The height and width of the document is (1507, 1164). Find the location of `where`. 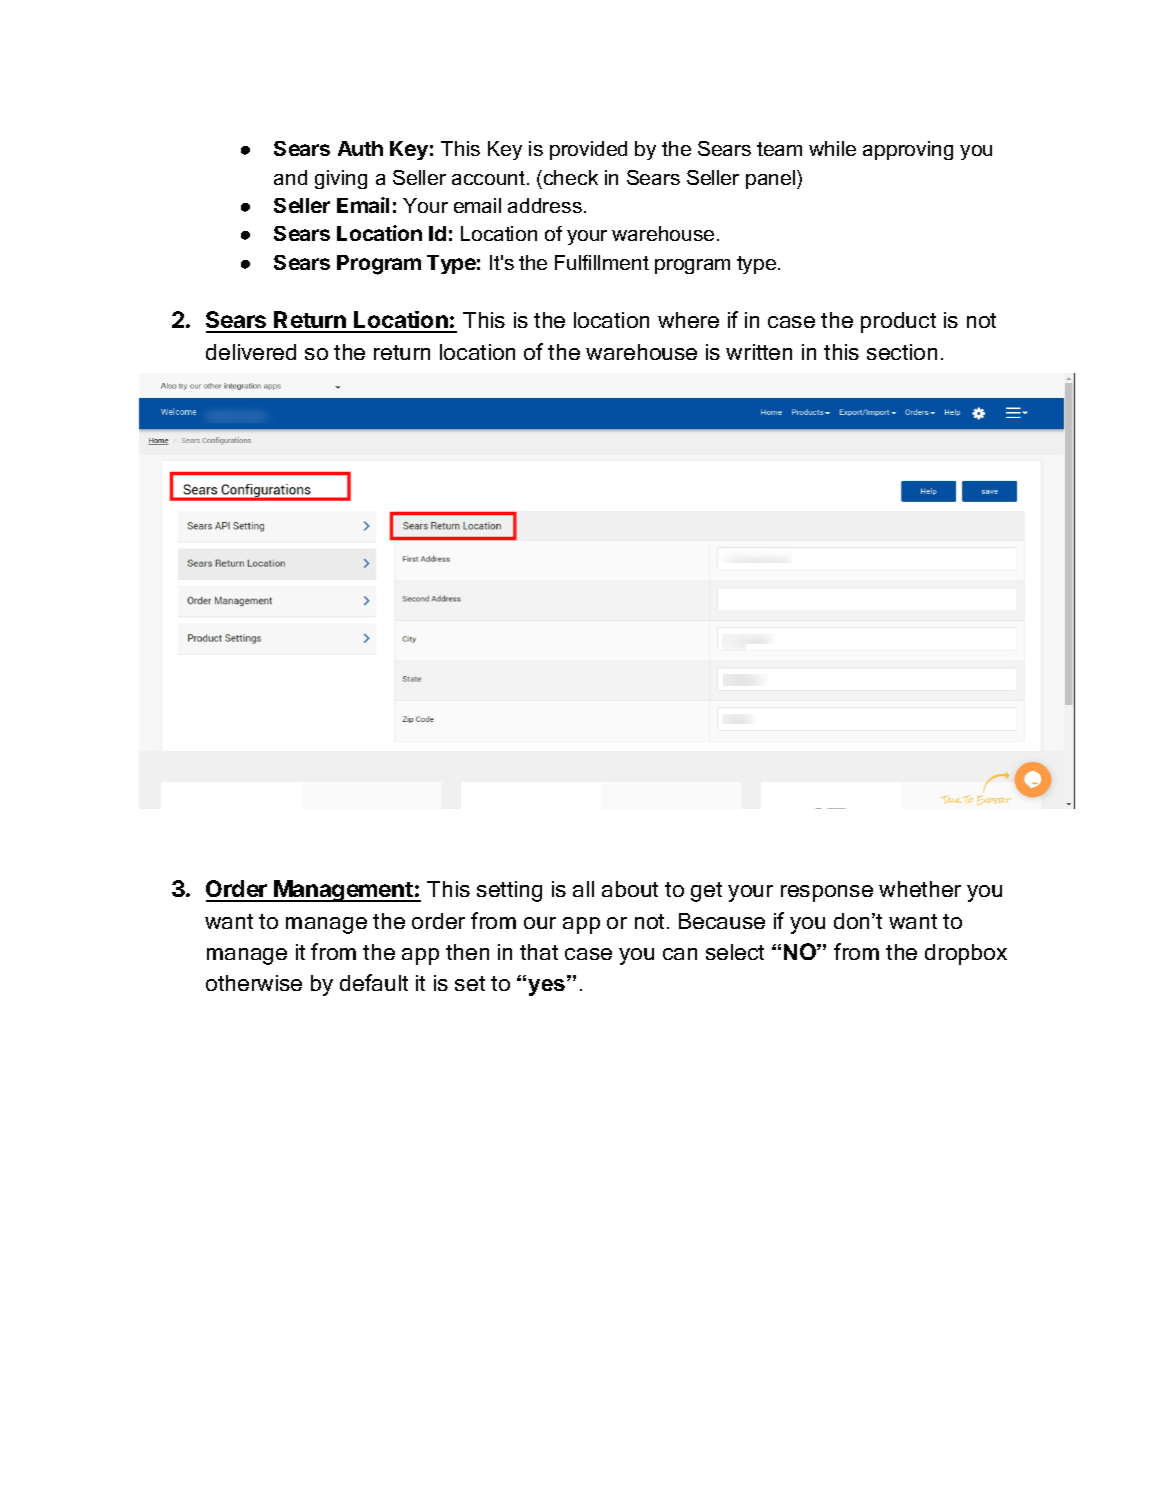

where is located at coordinates (688, 320).
